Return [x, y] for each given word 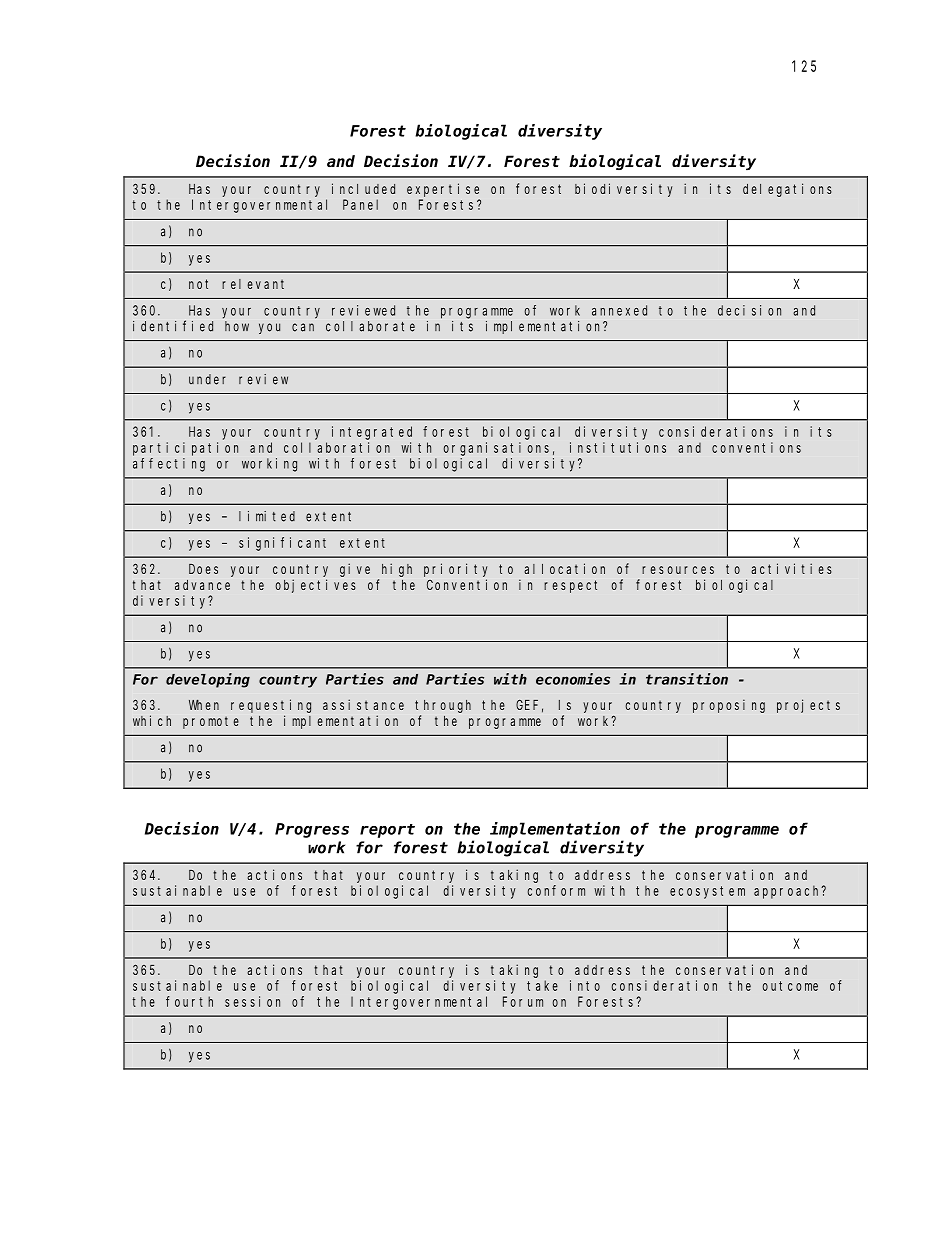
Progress [312, 830]
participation [185, 449]
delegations [787, 190]
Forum [523, 1001]
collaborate [370, 326]
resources [678, 570]
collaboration [337, 447]
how [237, 326]
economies [573, 679]
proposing [729, 706]
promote [211, 722]
